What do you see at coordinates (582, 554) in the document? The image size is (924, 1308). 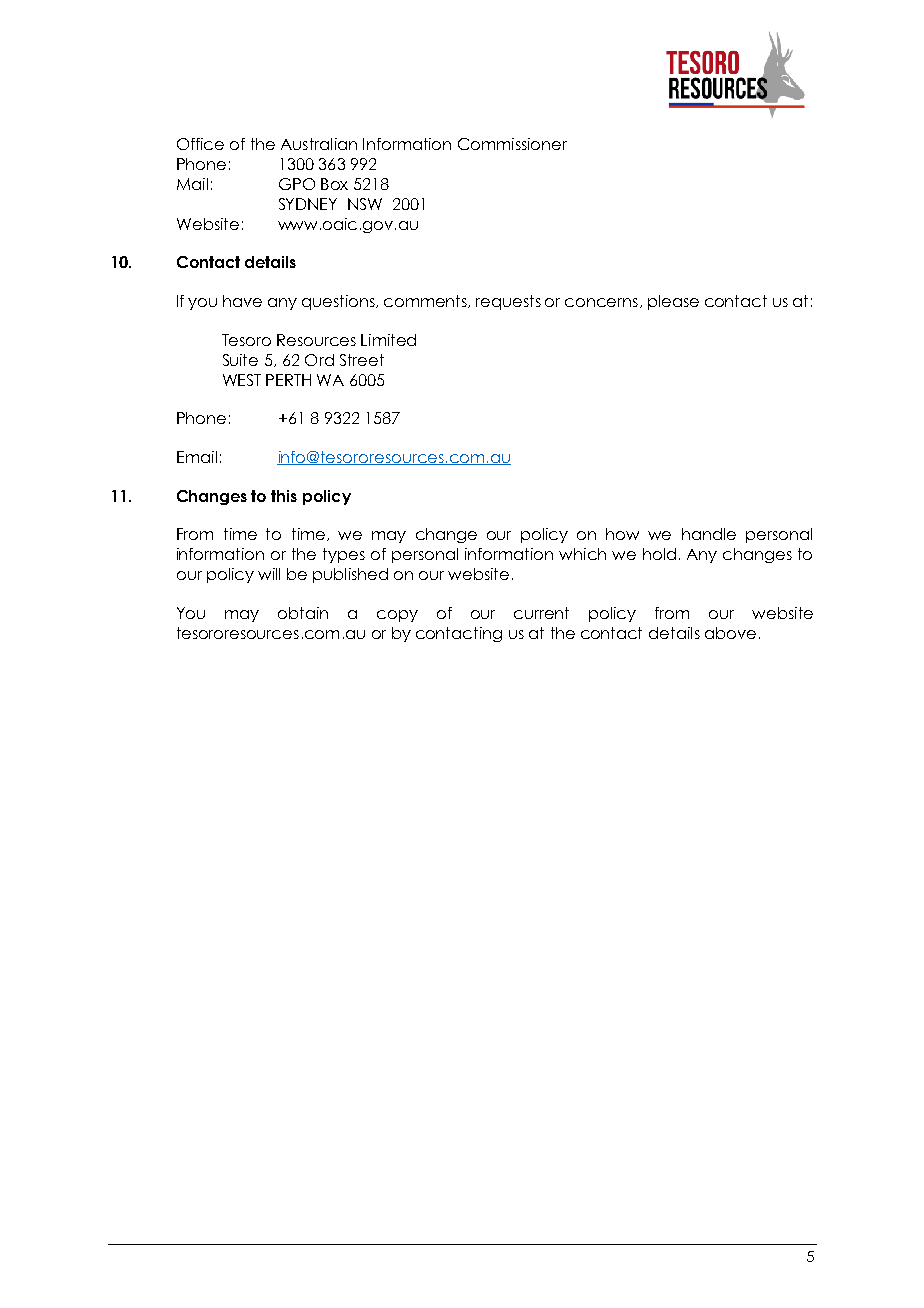 I see `which` at bounding box center [582, 554].
